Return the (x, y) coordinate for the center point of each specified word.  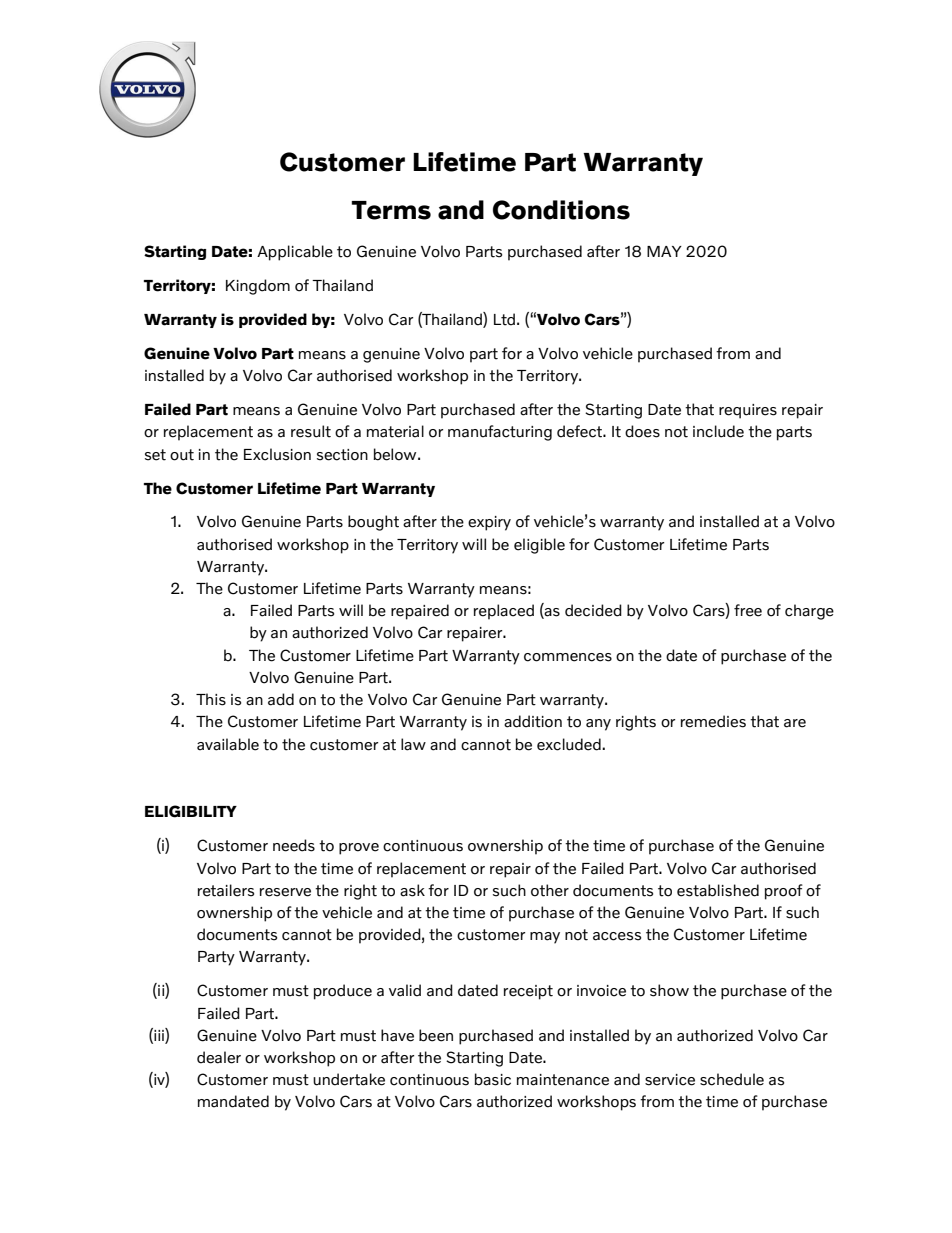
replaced (504, 612)
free (748, 610)
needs (294, 845)
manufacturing (500, 433)
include (718, 431)
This (211, 699)
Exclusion (277, 454)
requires (748, 411)
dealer (219, 1057)
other (550, 890)
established (718, 890)
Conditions (561, 210)
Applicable (295, 253)
